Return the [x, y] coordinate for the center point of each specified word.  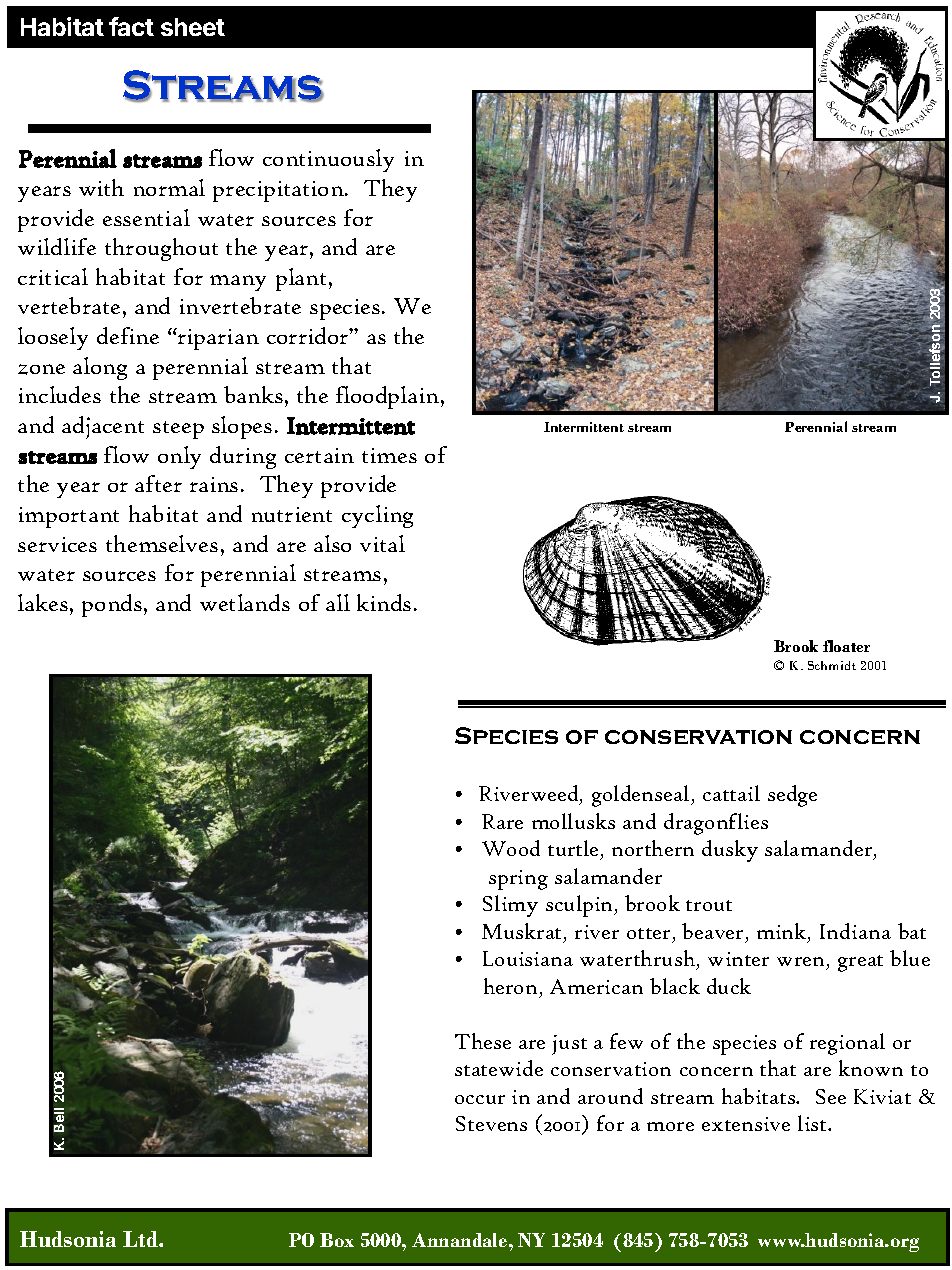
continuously [328, 160]
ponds [112, 605]
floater [846, 646]
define [128, 335]
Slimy [510, 906]
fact [131, 26]
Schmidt [832, 665]
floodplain [389, 397]
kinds [384, 602]
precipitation [279, 191]
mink [783, 932]
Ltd [141, 1239]
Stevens [491, 1123]
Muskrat [521, 931]
